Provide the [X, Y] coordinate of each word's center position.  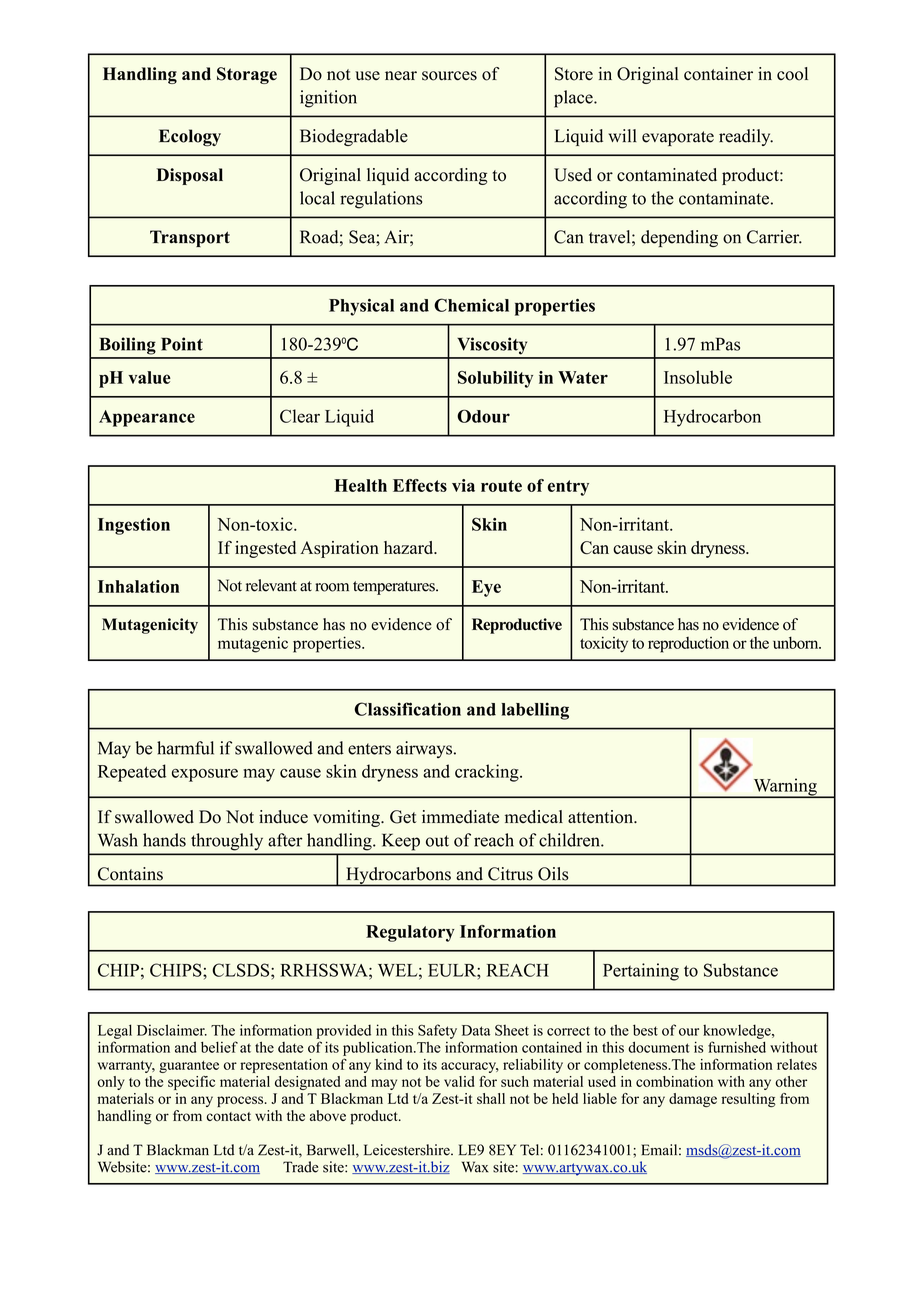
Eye [486, 588]
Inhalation [138, 586]
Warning [785, 788]
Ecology [190, 137]
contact [229, 1116]
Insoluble [698, 377]
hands [164, 840]
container [718, 74]
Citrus [510, 874]
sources [449, 76]
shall [491, 1098]
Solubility [495, 379]
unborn [797, 643]
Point [182, 344]
